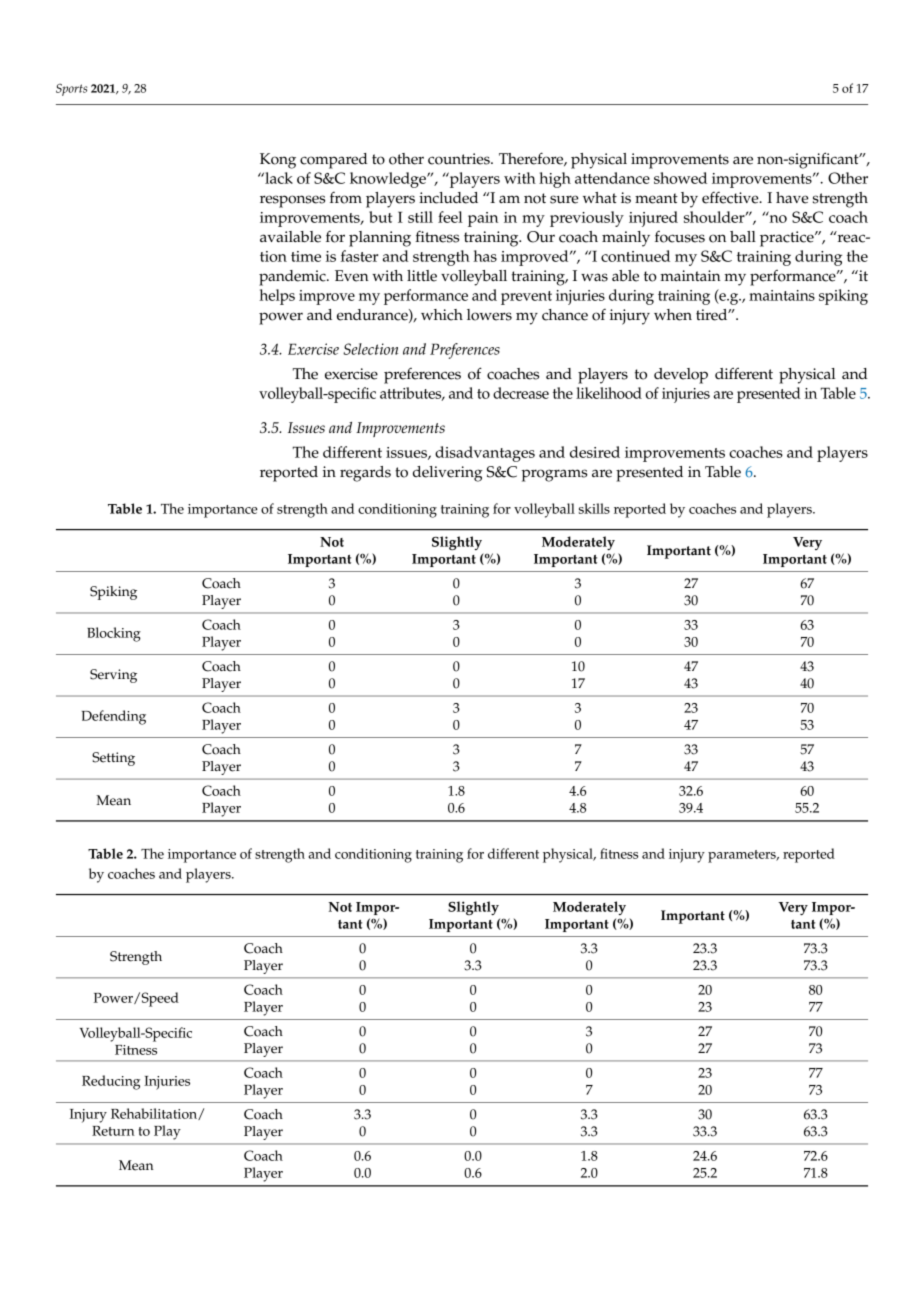 The width and height of the screenshot is (924, 1308). Describe the element at coordinates (448, 474) in the screenshot. I see `delivering` at that location.
